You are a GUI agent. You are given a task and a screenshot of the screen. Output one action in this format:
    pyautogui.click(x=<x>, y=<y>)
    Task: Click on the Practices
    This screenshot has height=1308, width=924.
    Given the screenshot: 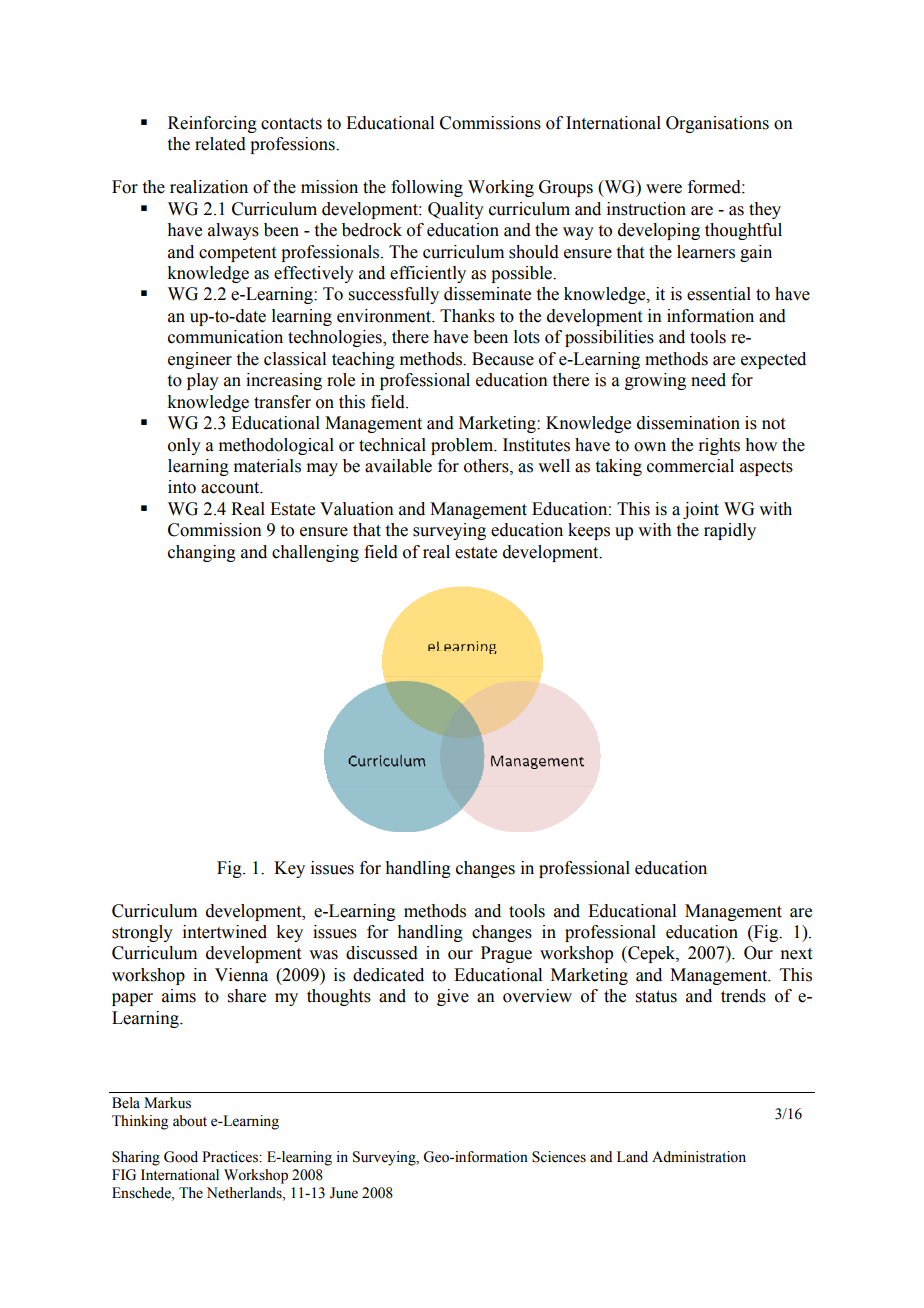 What is the action you would take?
    pyautogui.click(x=231, y=1157)
